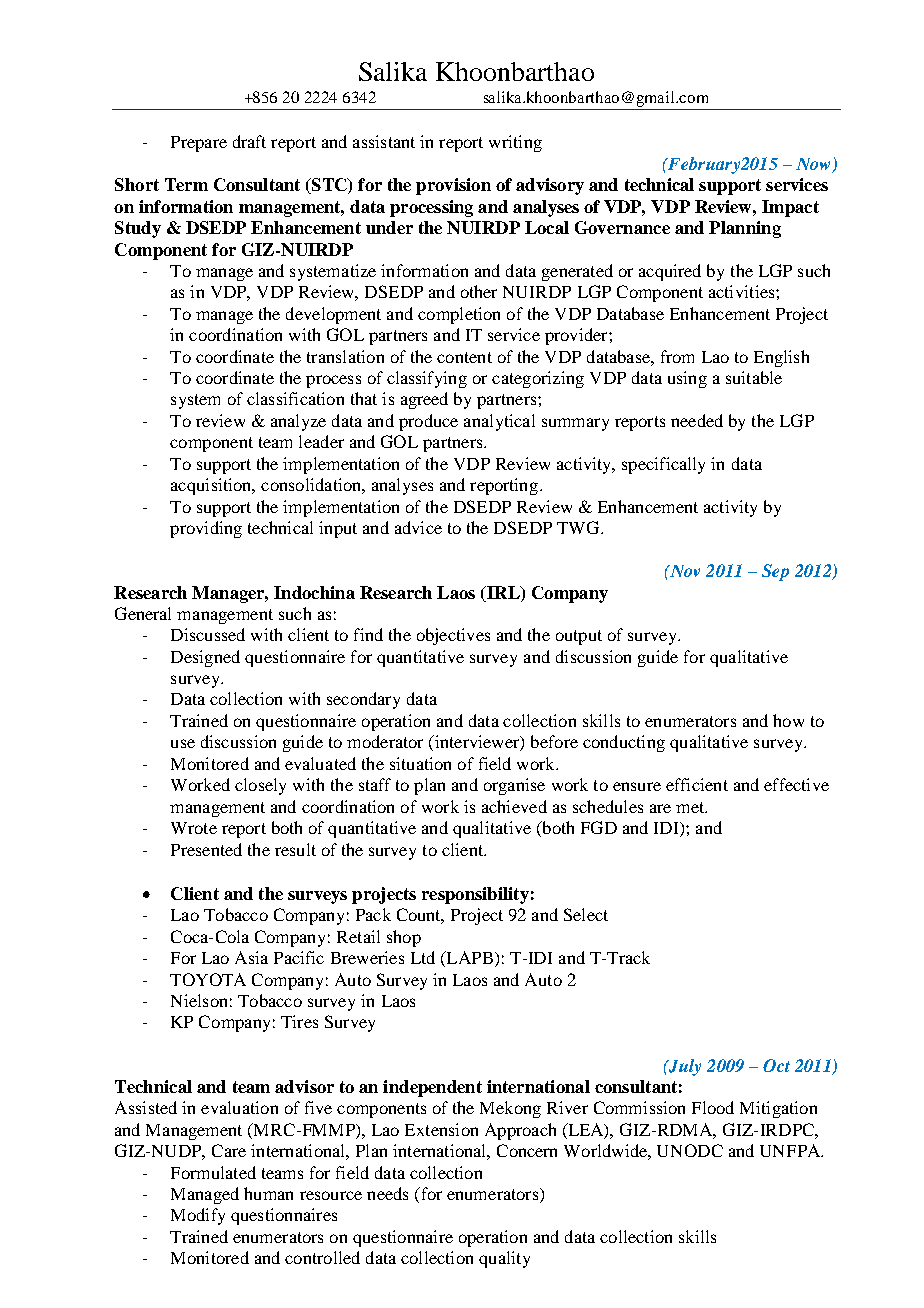 The height and width of the screenshot is (1308, 924). Describe the element at coordinates (208, 634) in the screenshot. I see `Discussed` at that location.
